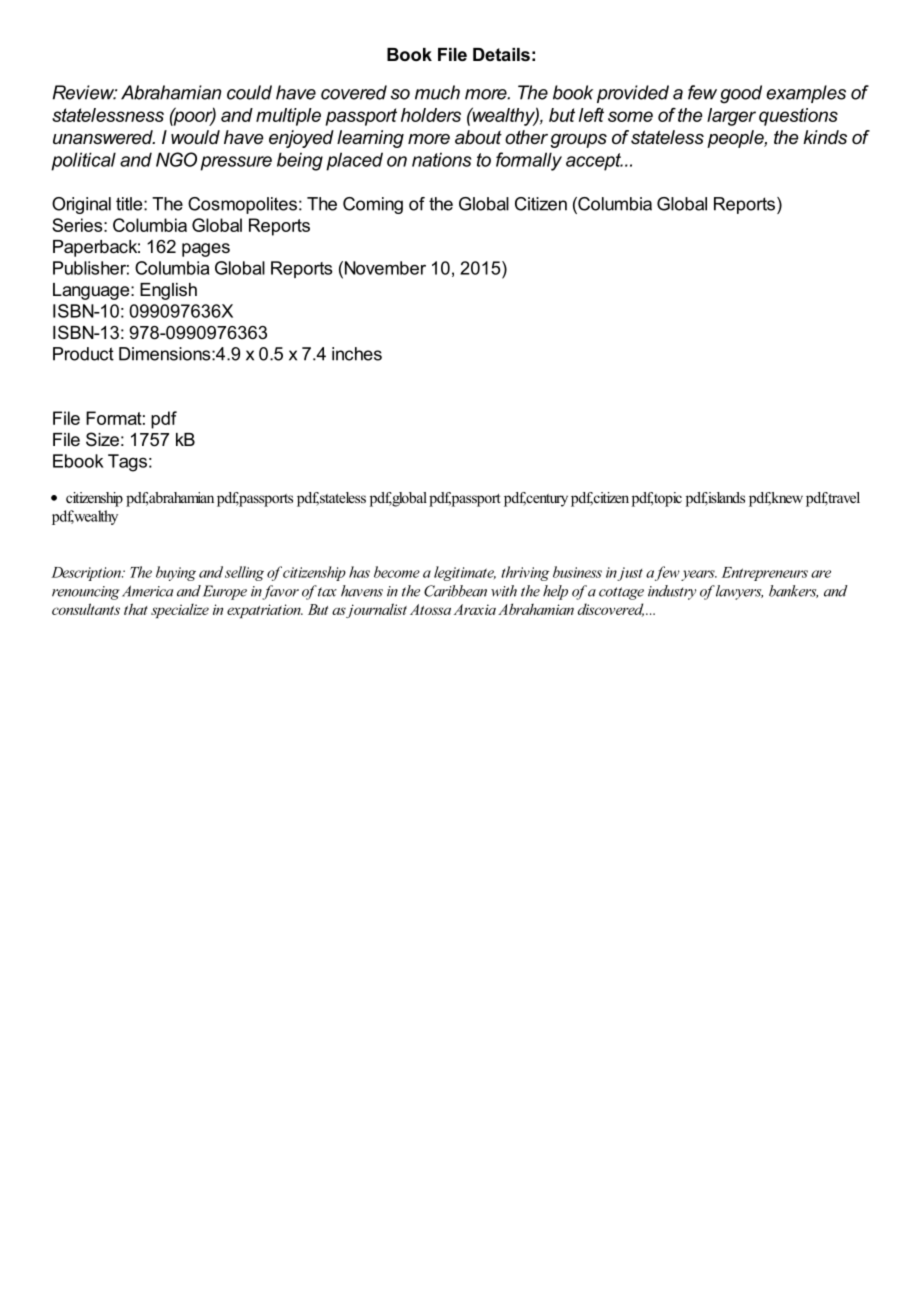  I want to click on could, so click(249, 92).
